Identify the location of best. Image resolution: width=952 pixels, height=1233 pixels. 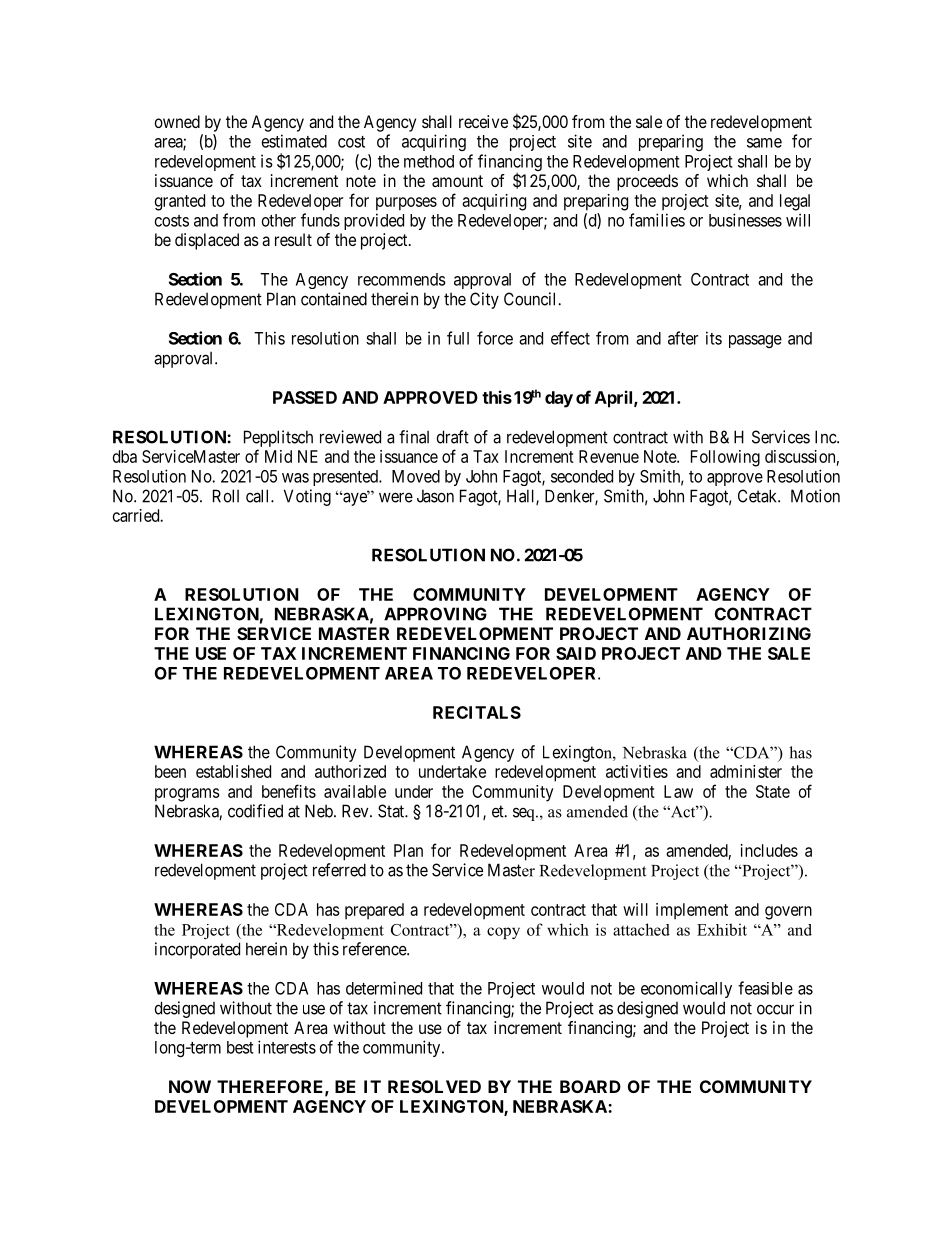
(240, 1047).
